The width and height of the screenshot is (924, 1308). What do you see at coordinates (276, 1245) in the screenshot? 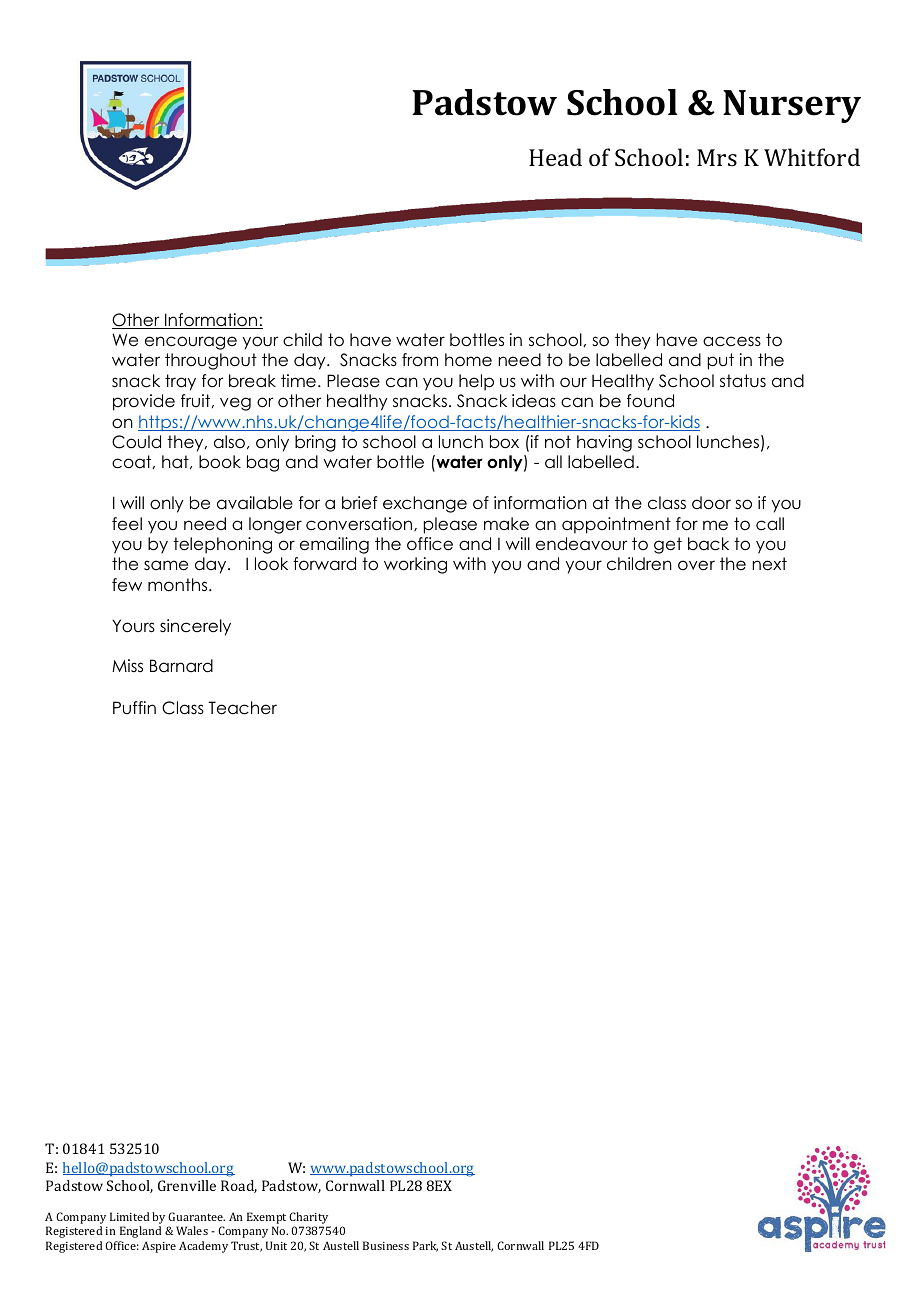
I see `Unit` at bounding box center [276, 1245].
